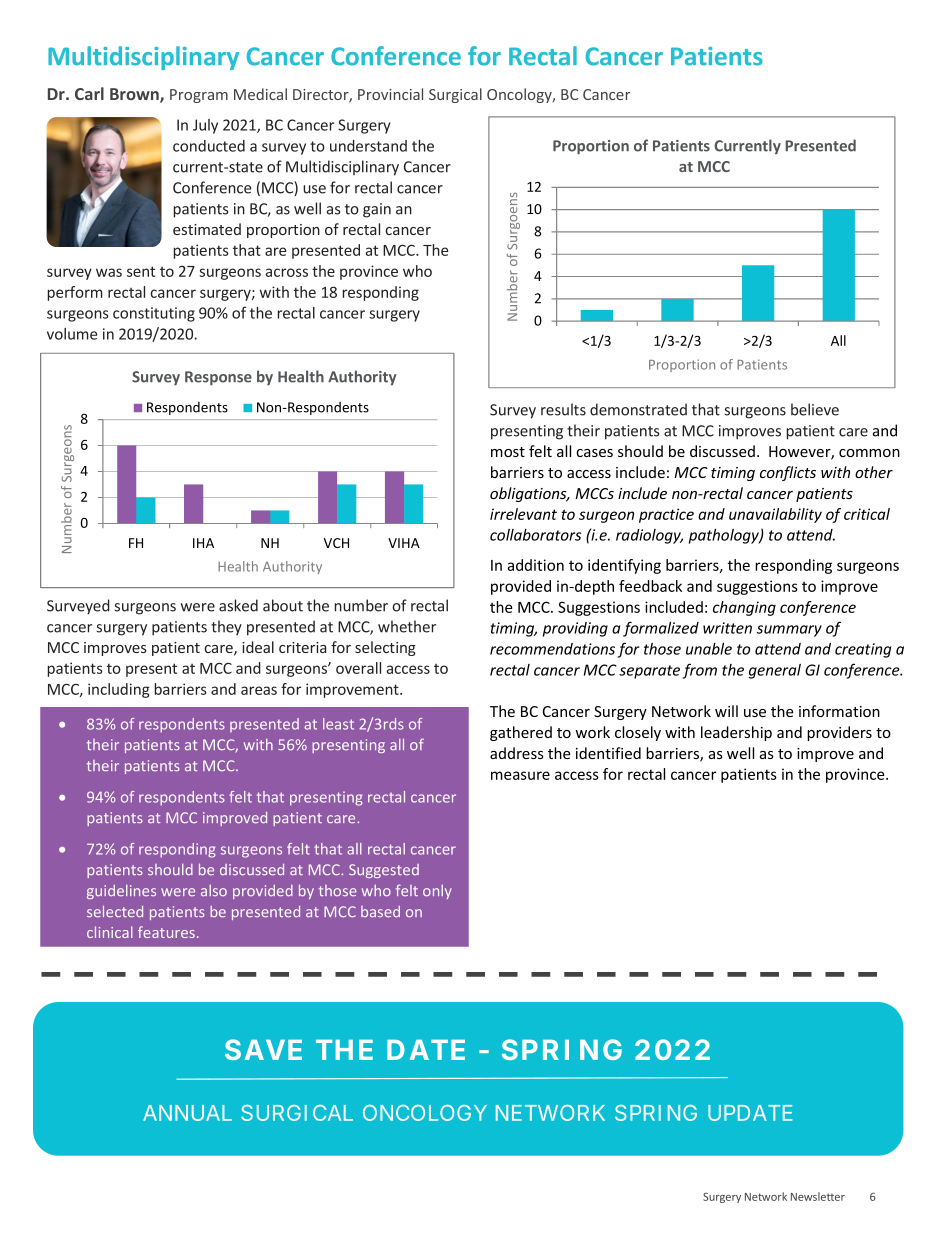  Describe the element at coordinates (226, 627) in the page. I see `they` at that location.
